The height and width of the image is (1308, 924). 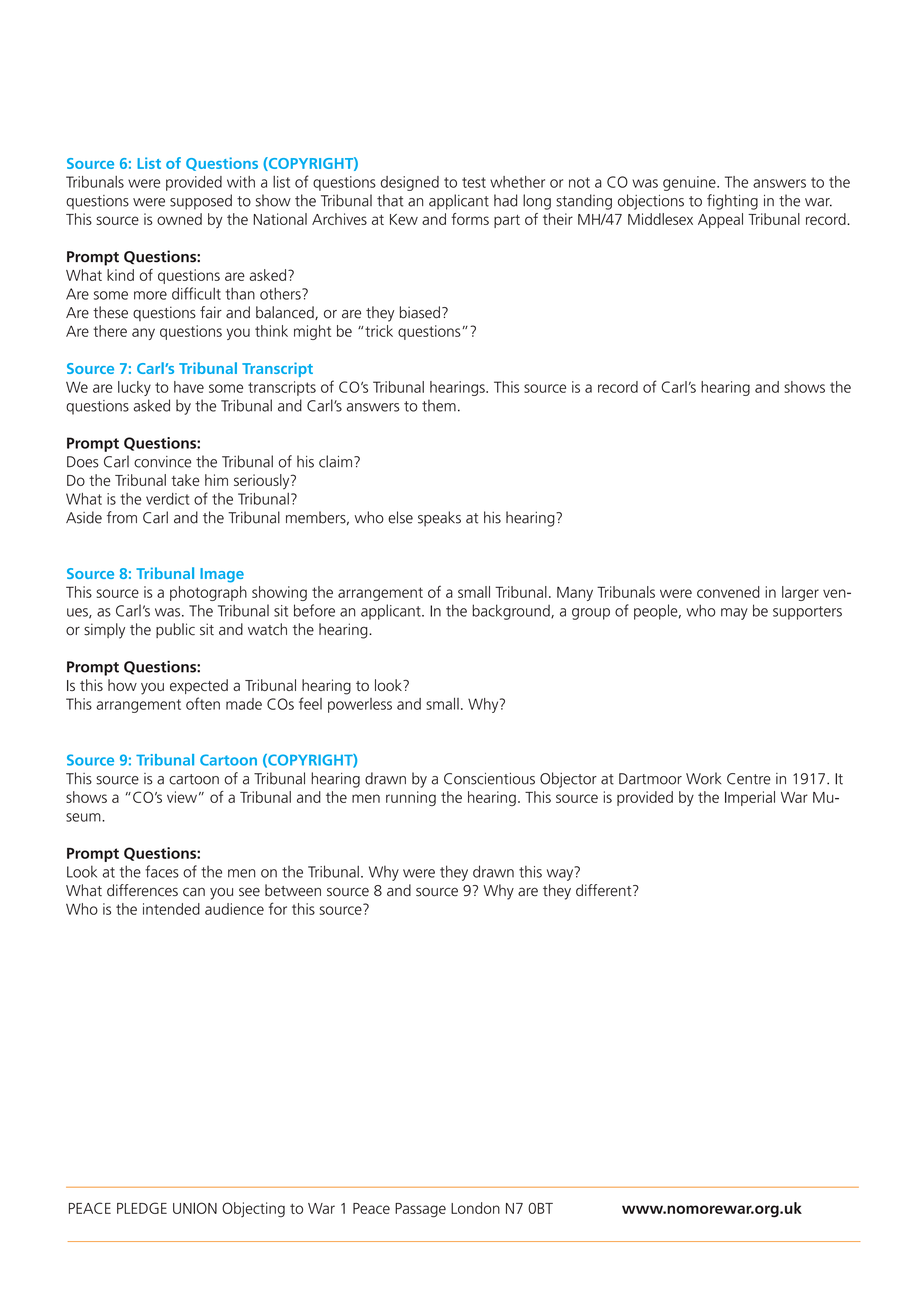 What do you see at coordinates (195, 1208) in the image?
I see `UNION` at bounding box center [195, 1208].
